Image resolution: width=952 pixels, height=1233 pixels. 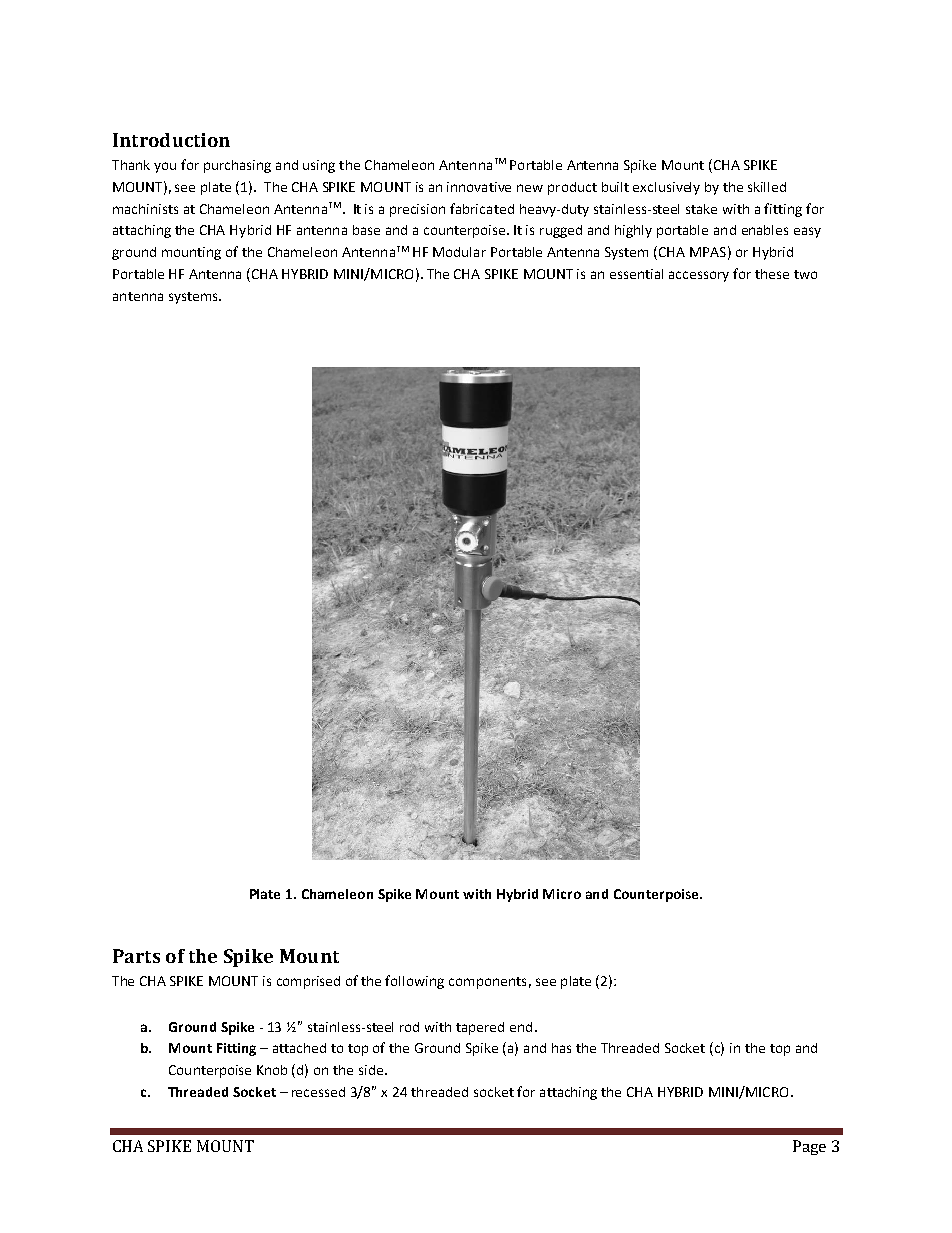 What do you see at coordinates (145, 209) in the document?
I see `machinists` at bounding box center [145, 209].
